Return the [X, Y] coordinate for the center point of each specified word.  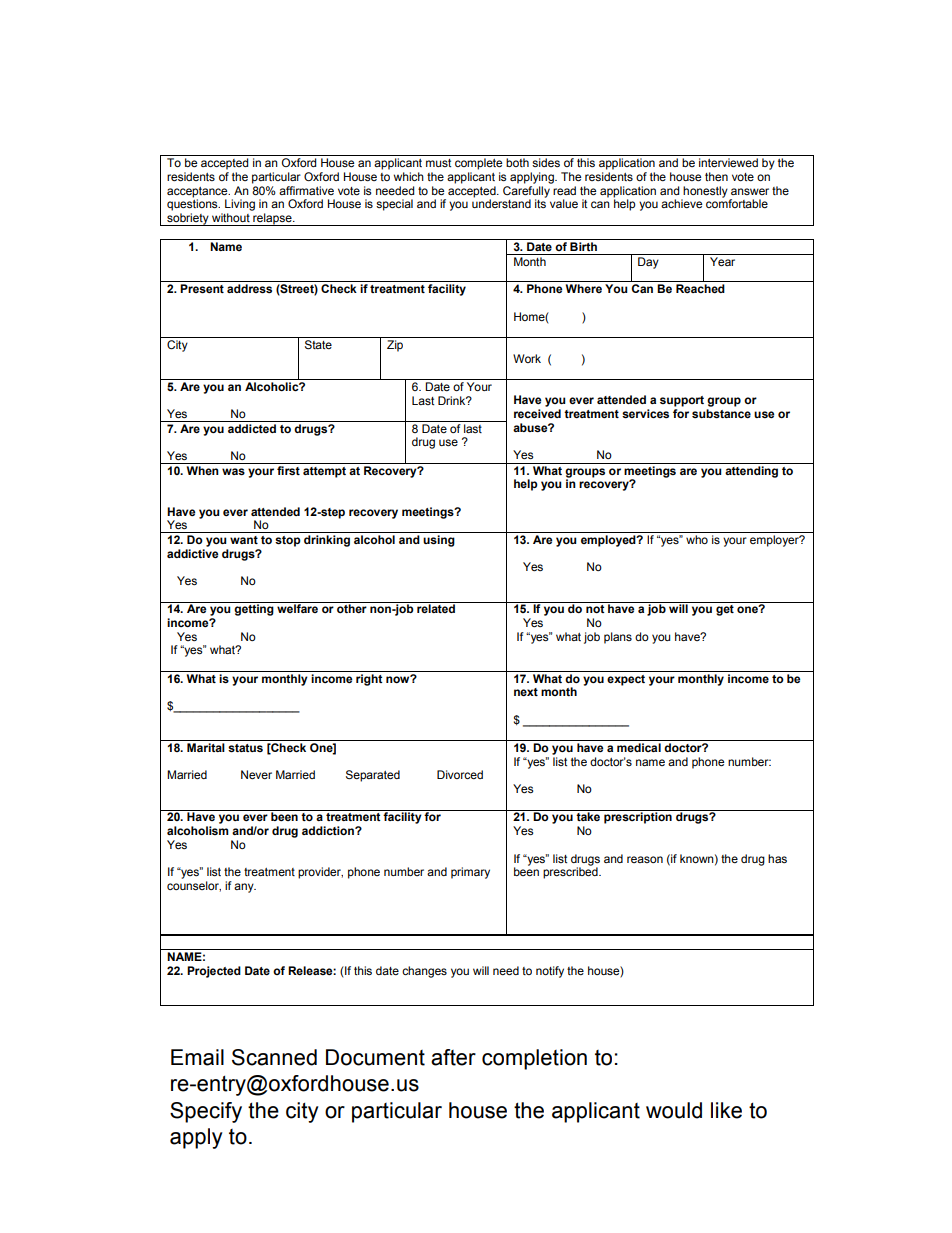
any [245, 888]
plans [618, 638]
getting [254, 609]
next [526, 692]
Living [240, 205]
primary [470, 873]
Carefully [526, 193]
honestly [705, 193]
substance [721, 414]
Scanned [274, 1057]
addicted [252, 428]
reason [645, 859]
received [537, 413]
